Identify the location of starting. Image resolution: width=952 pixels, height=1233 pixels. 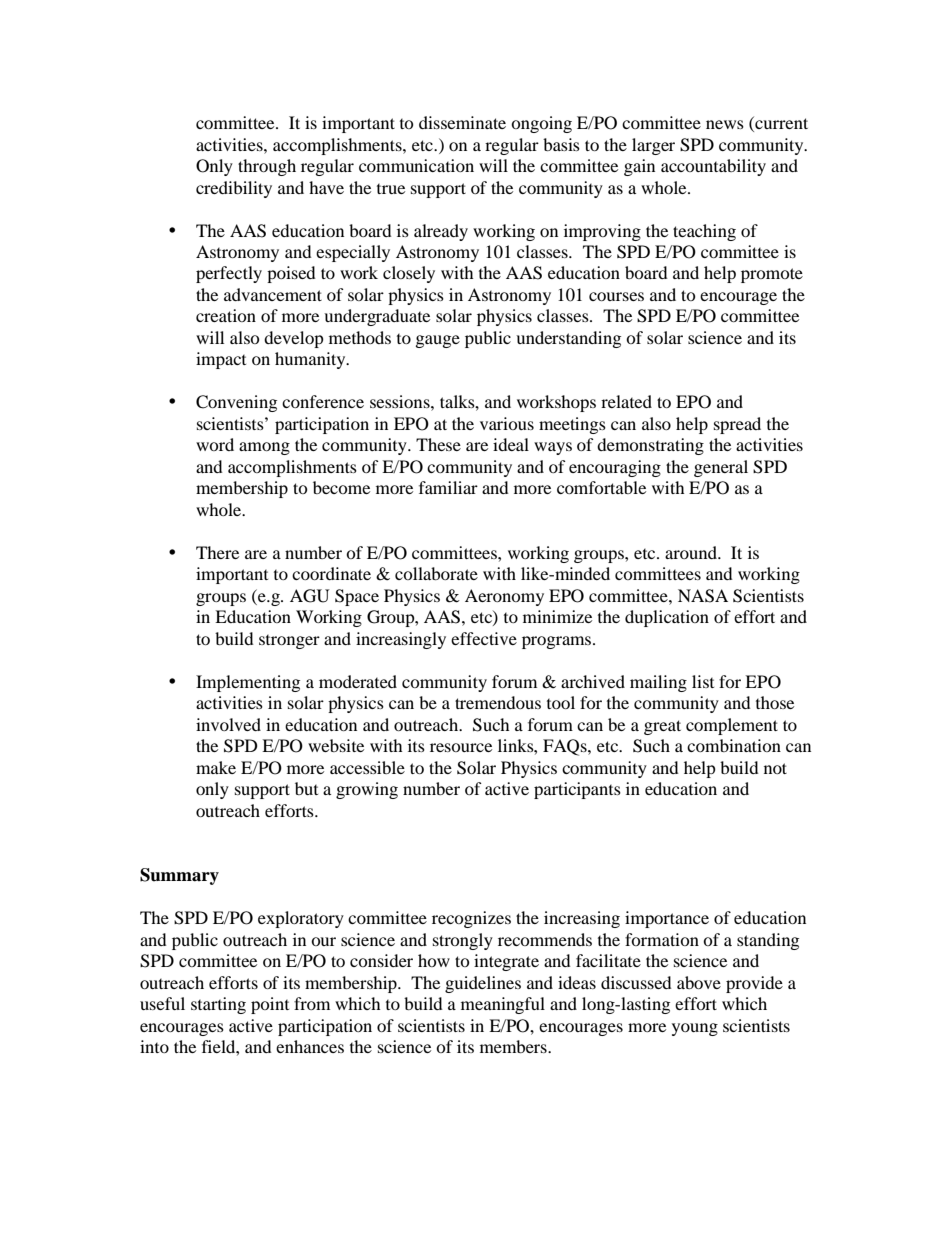
(218, 1005).
